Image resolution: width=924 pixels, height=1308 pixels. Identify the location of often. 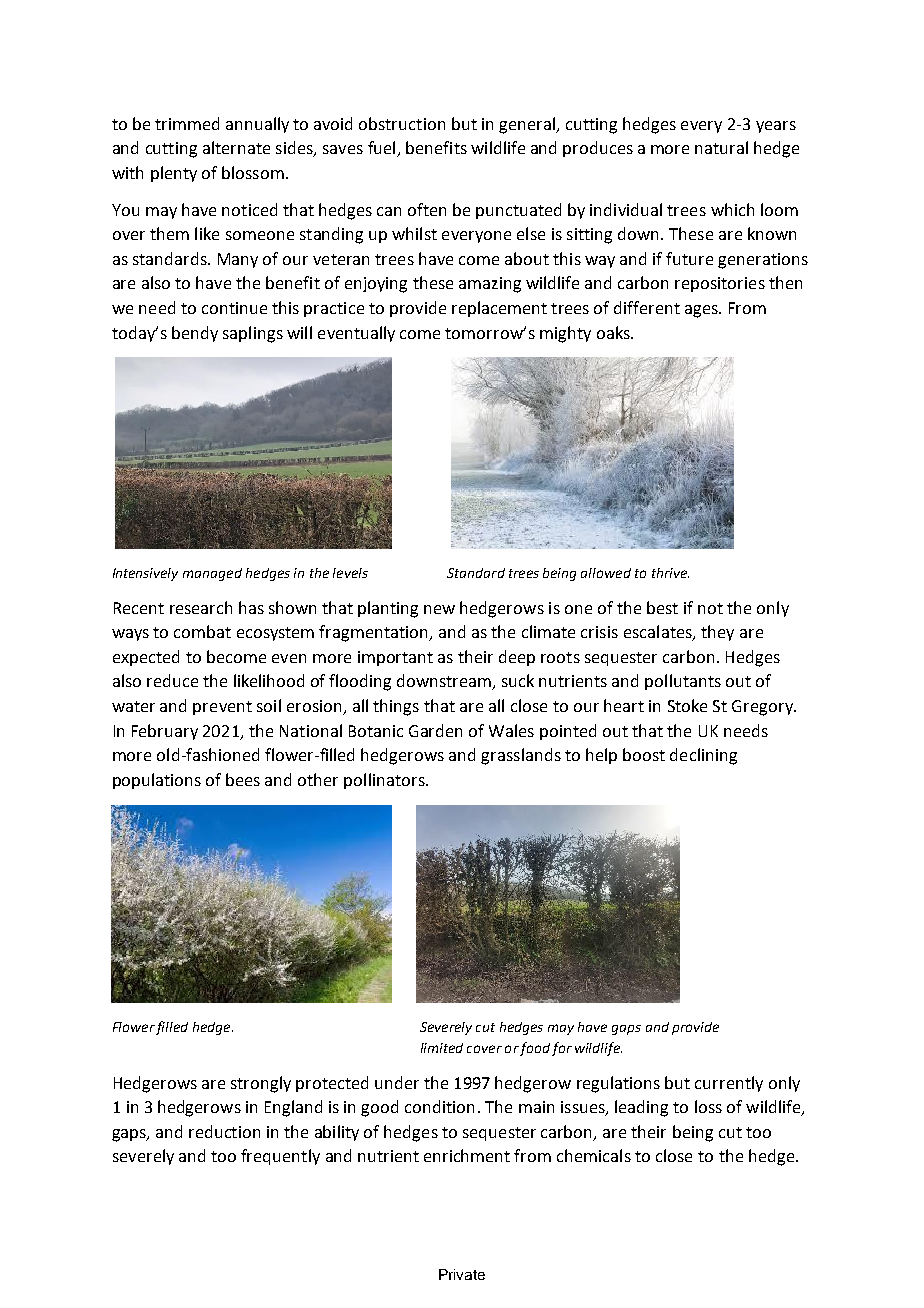
(427, 209).
